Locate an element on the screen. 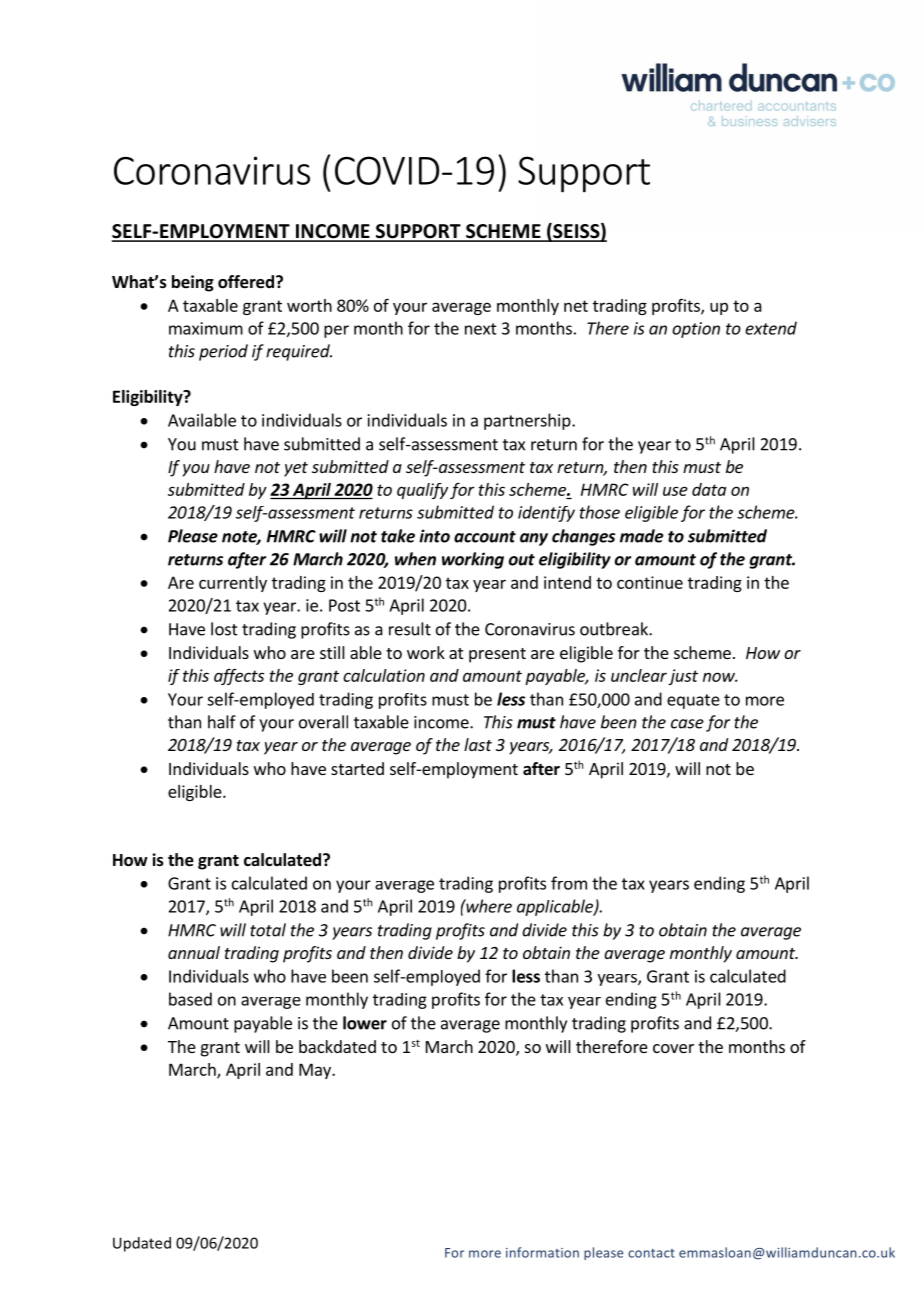 The height and width of the screenshot is (1308, 924). qualify is located at coordinates (422, 491).
